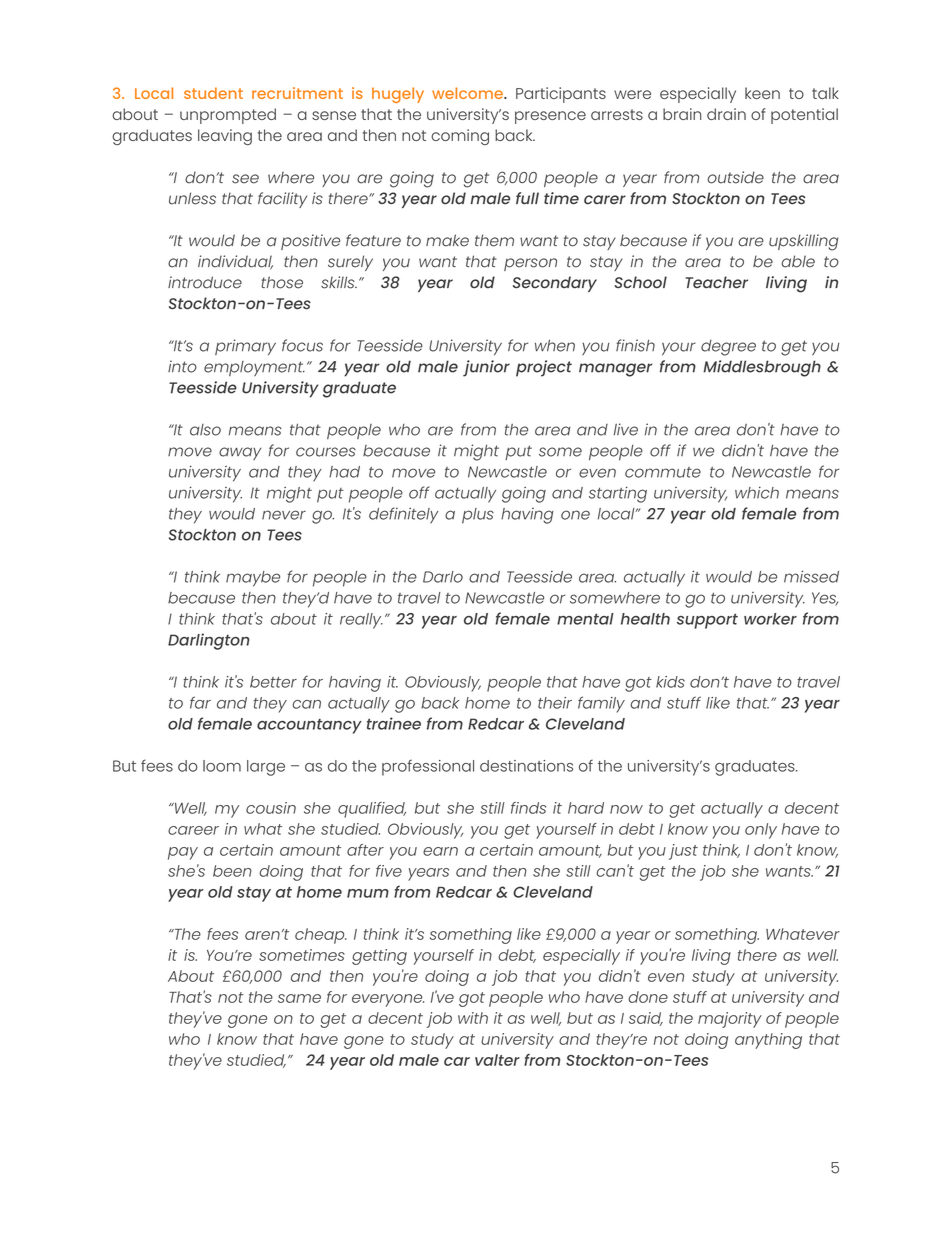 Image resolution: width=952 pixels, height=1233 pixels. Describe the element at coordinates (770, 619) in the page. I see `worker` at that location.
